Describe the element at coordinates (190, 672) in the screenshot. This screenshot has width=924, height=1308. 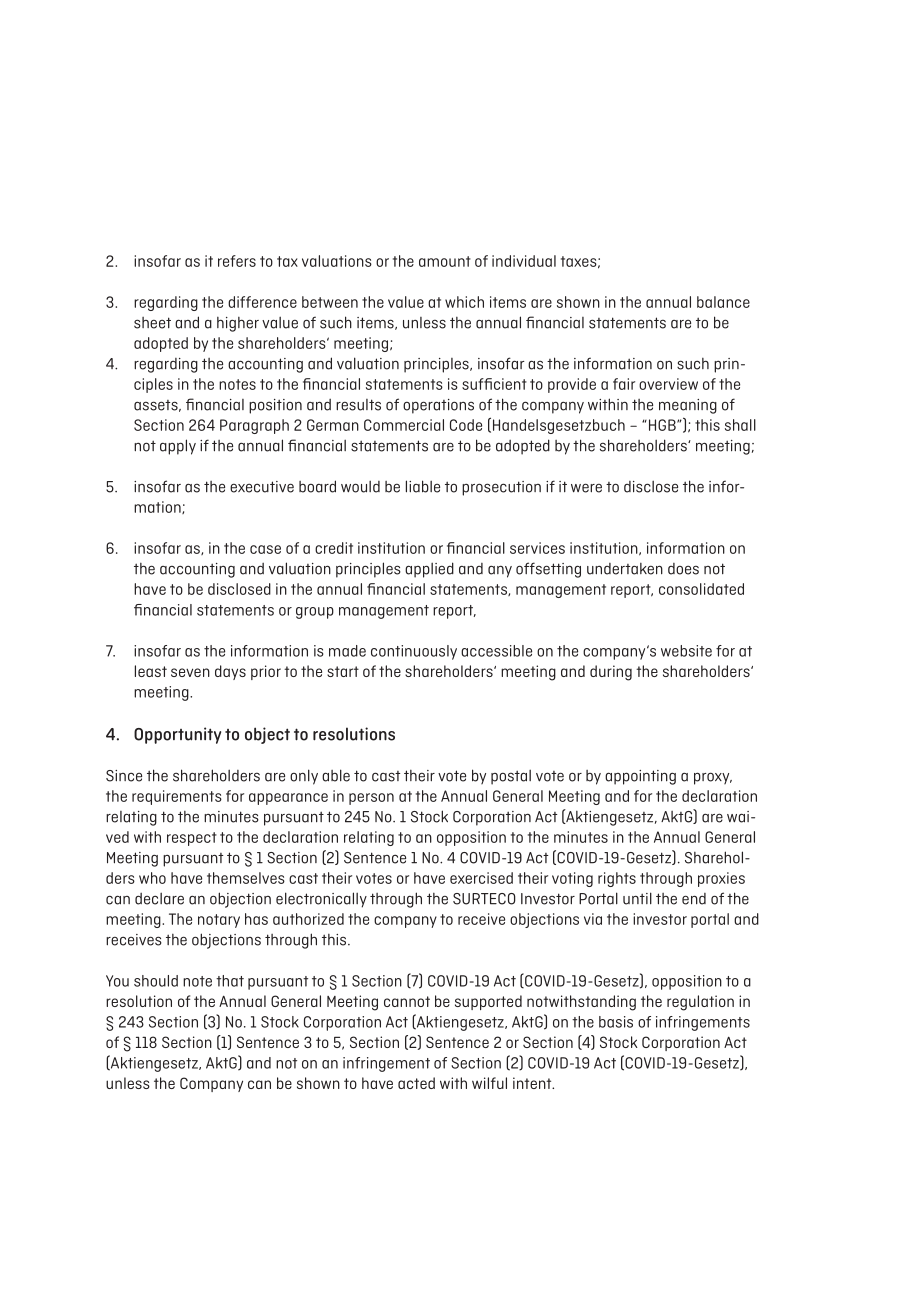
I see `seven` at that location.
